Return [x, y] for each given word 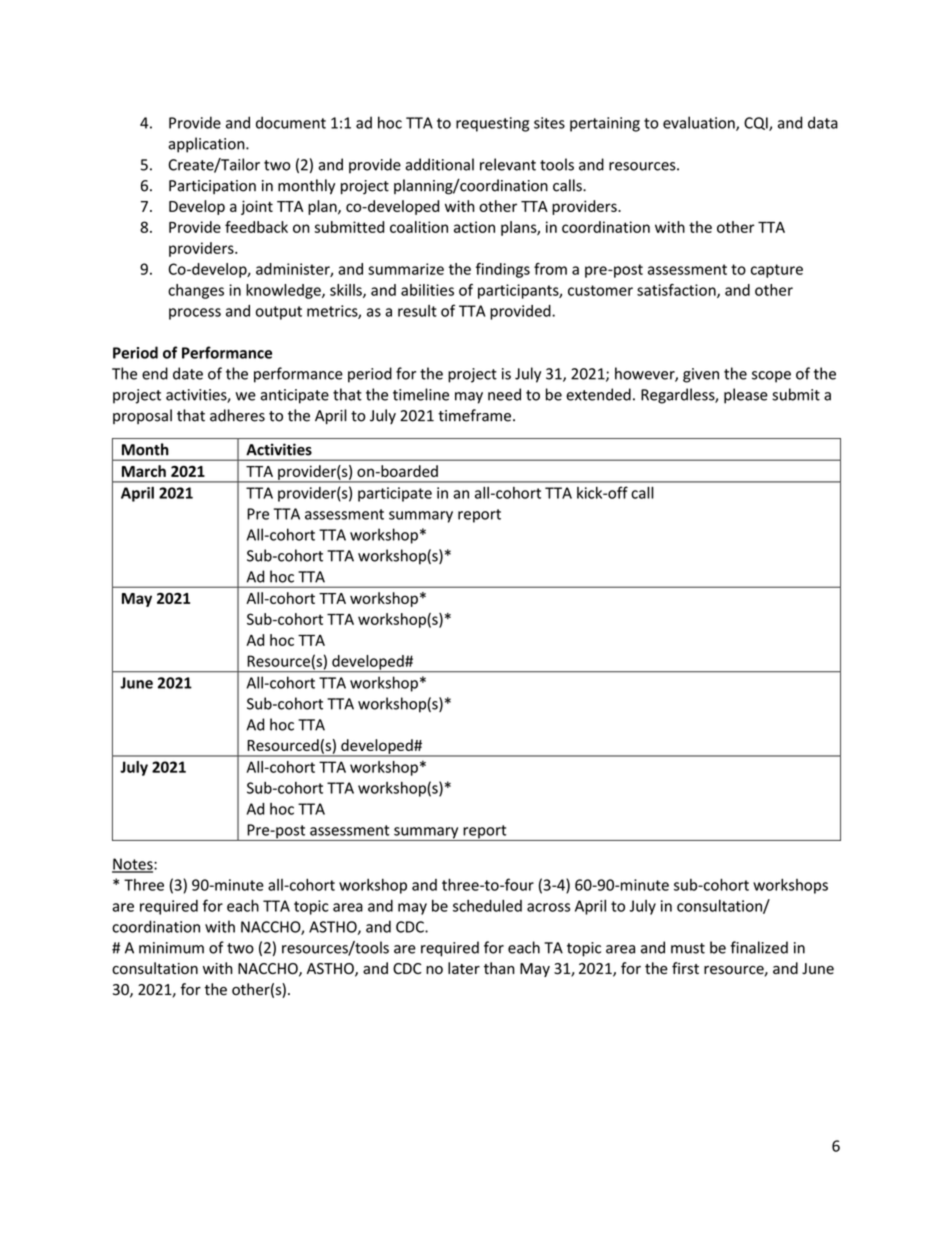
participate [395, 494]
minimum [171, 948]
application [207, 145]
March [144, 471]
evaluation [700, 123]
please [746, 396]
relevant [508, 164]
